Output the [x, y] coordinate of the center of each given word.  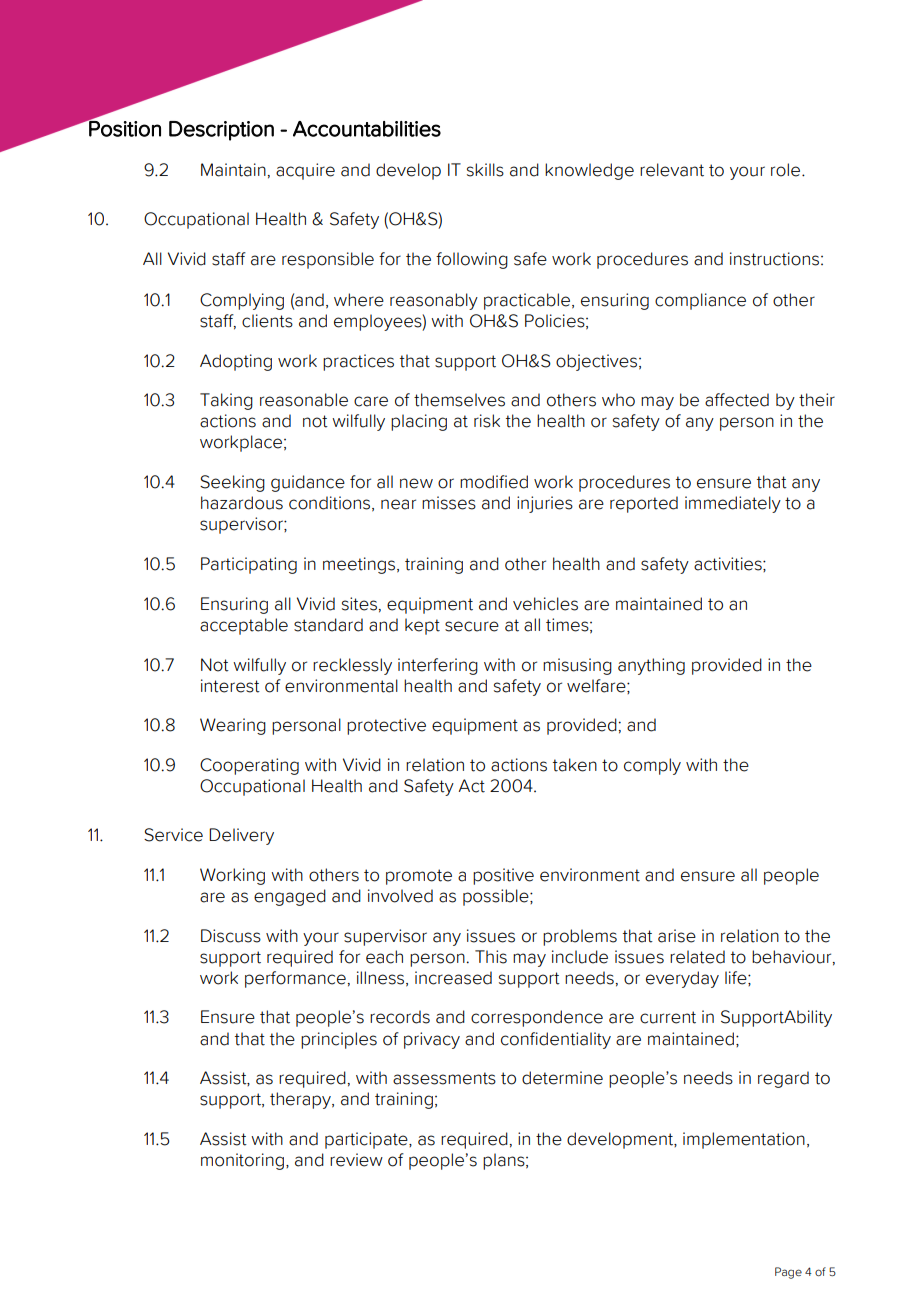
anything [651, 666]
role [785, 170]
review [356, 1160]
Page [788, 1273]
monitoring [242, 1161]
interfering [438, 666]
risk [487, 421]
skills [485, 170]
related [697, 957]
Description [221, 131]
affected [737, 400]
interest [230, 686]
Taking [226, 401]
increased [453, 978]
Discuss [231, 936]
